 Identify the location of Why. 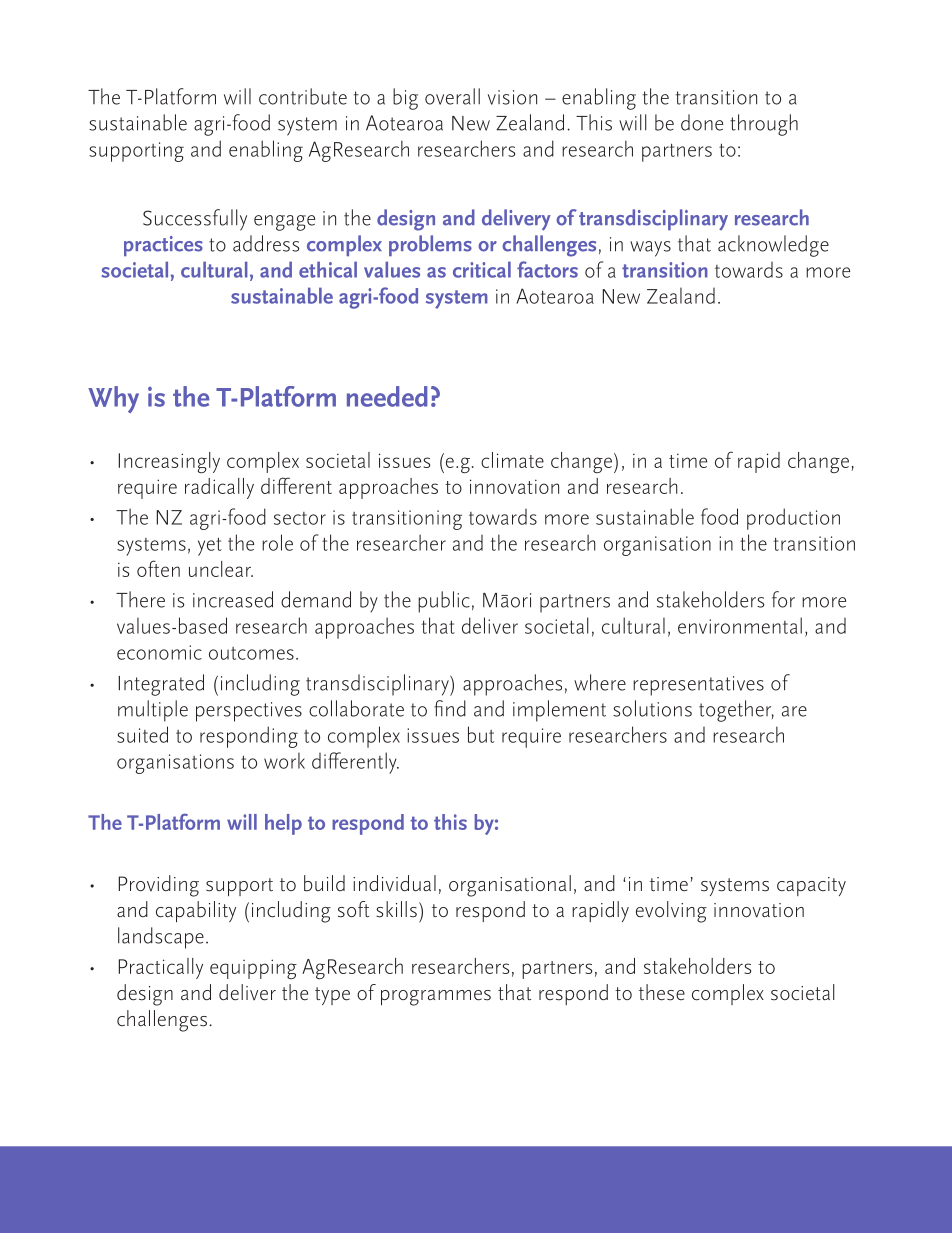
(113, 399).
